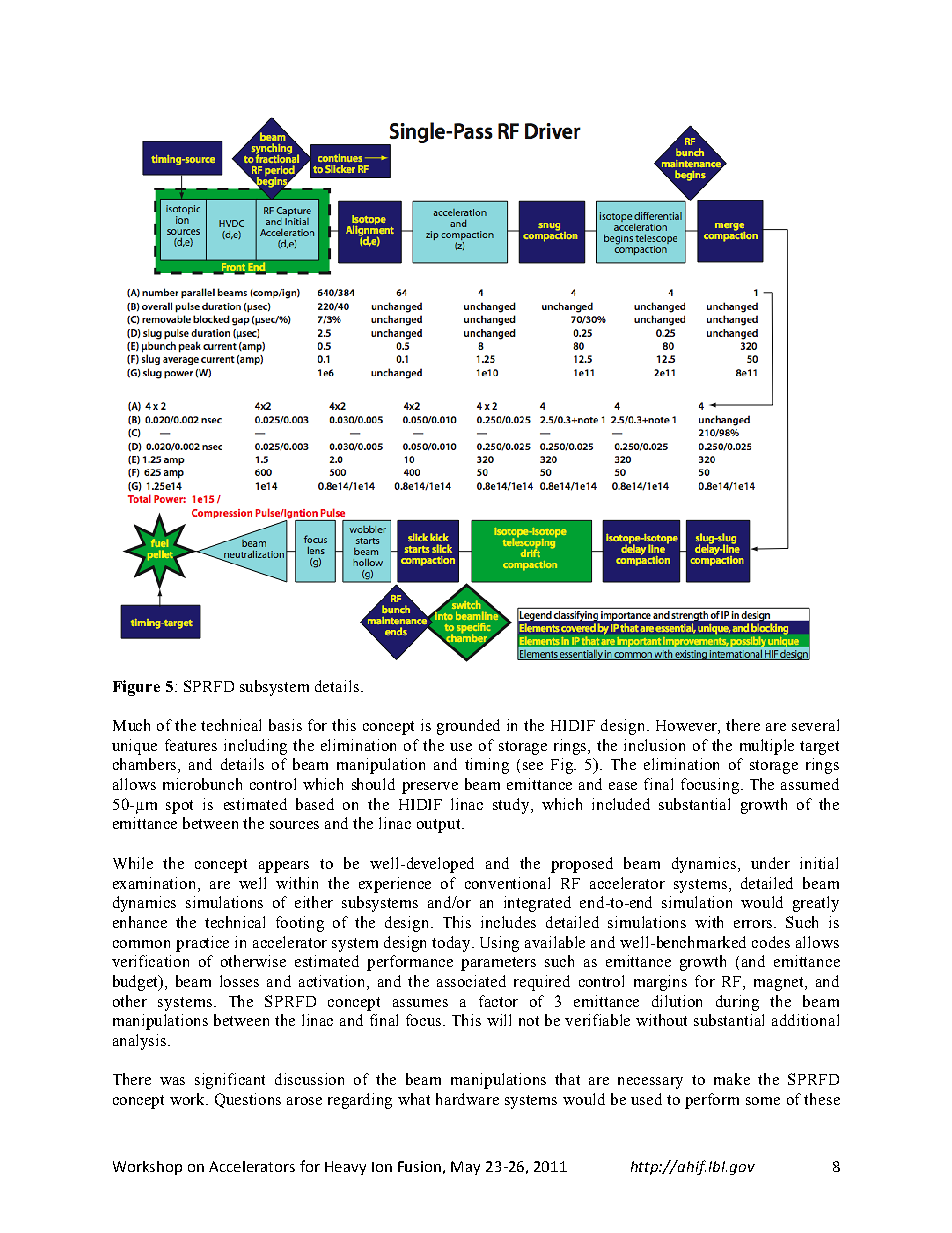 The width and height of the document is (952, 1233). I want to click on significant, so click(230, 1081).
